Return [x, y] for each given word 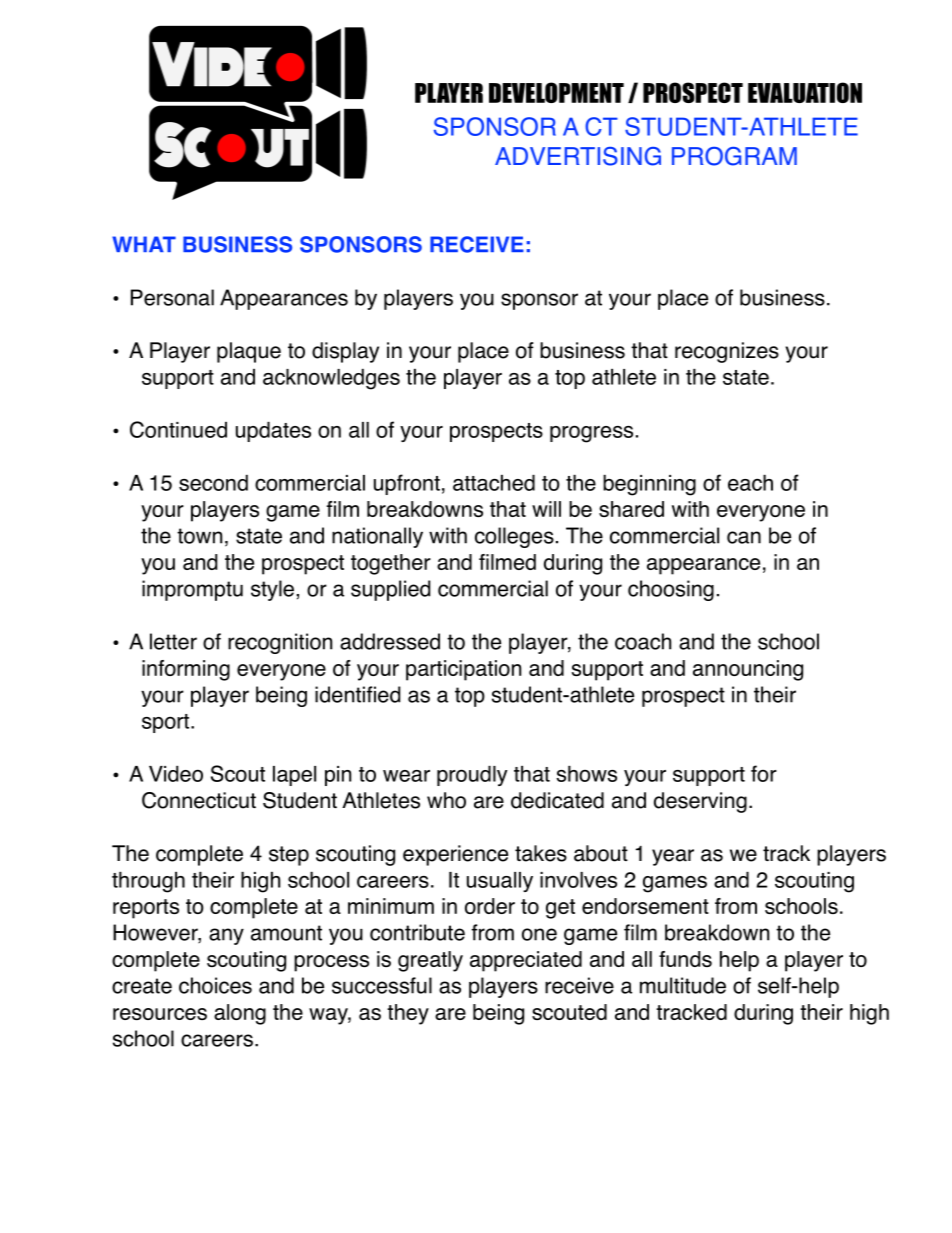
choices [215, 985]
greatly [430, 961]
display [345, 352]
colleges [514, 537]
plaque [249, 352]
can [744, 537]
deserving [700, 802]
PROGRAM [734, 156]
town [199, 536]
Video [176, 774]
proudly [472, 776]
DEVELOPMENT [556, 92]
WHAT [144, 244]
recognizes [727, 352]
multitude [683, 985]
